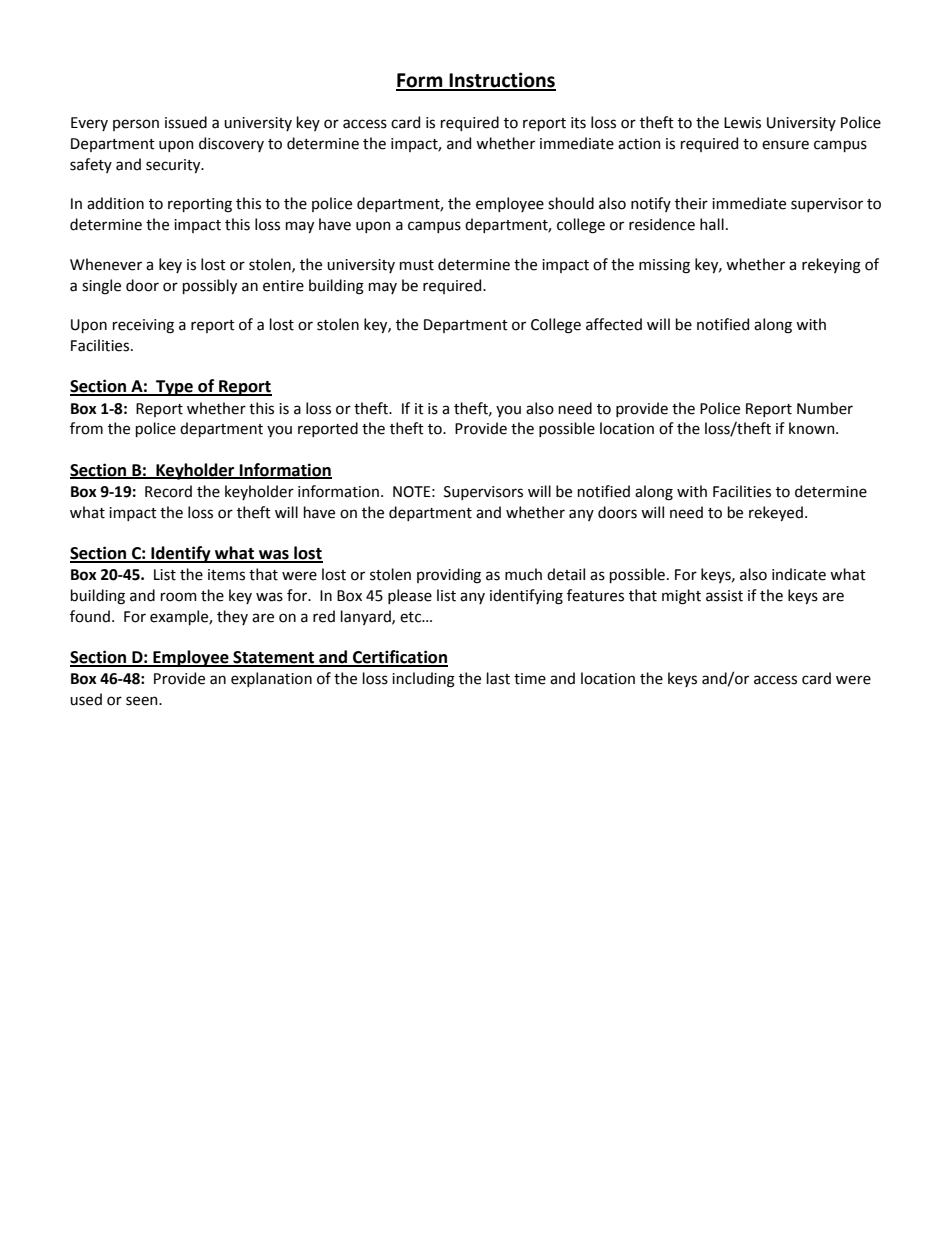 The width and height of the screenshot is (952, 1233). I want to click on issued, so click(186, 122).
